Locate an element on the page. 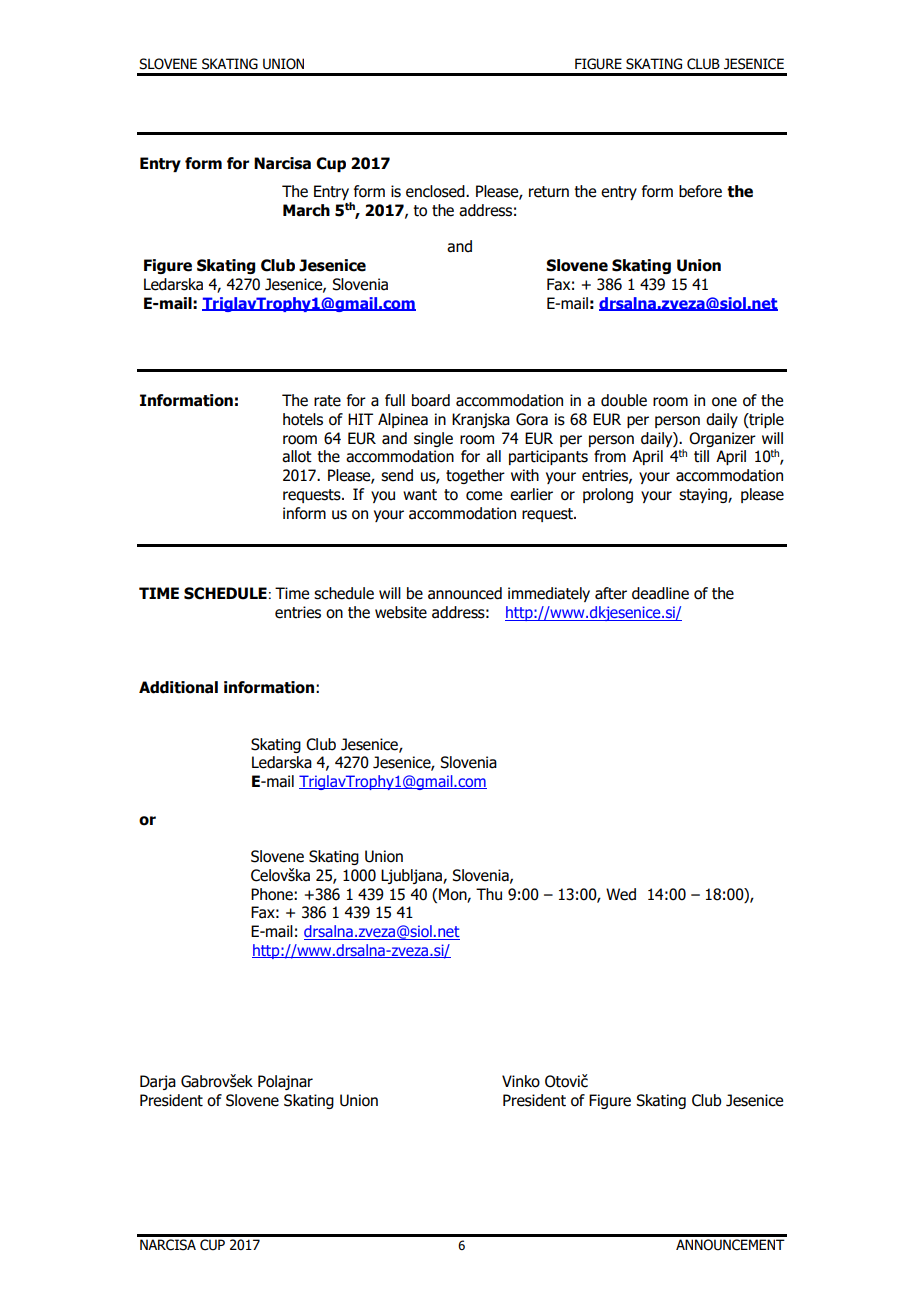 This image has height=1308, width=924. single is located at coordinates (433, 439).
